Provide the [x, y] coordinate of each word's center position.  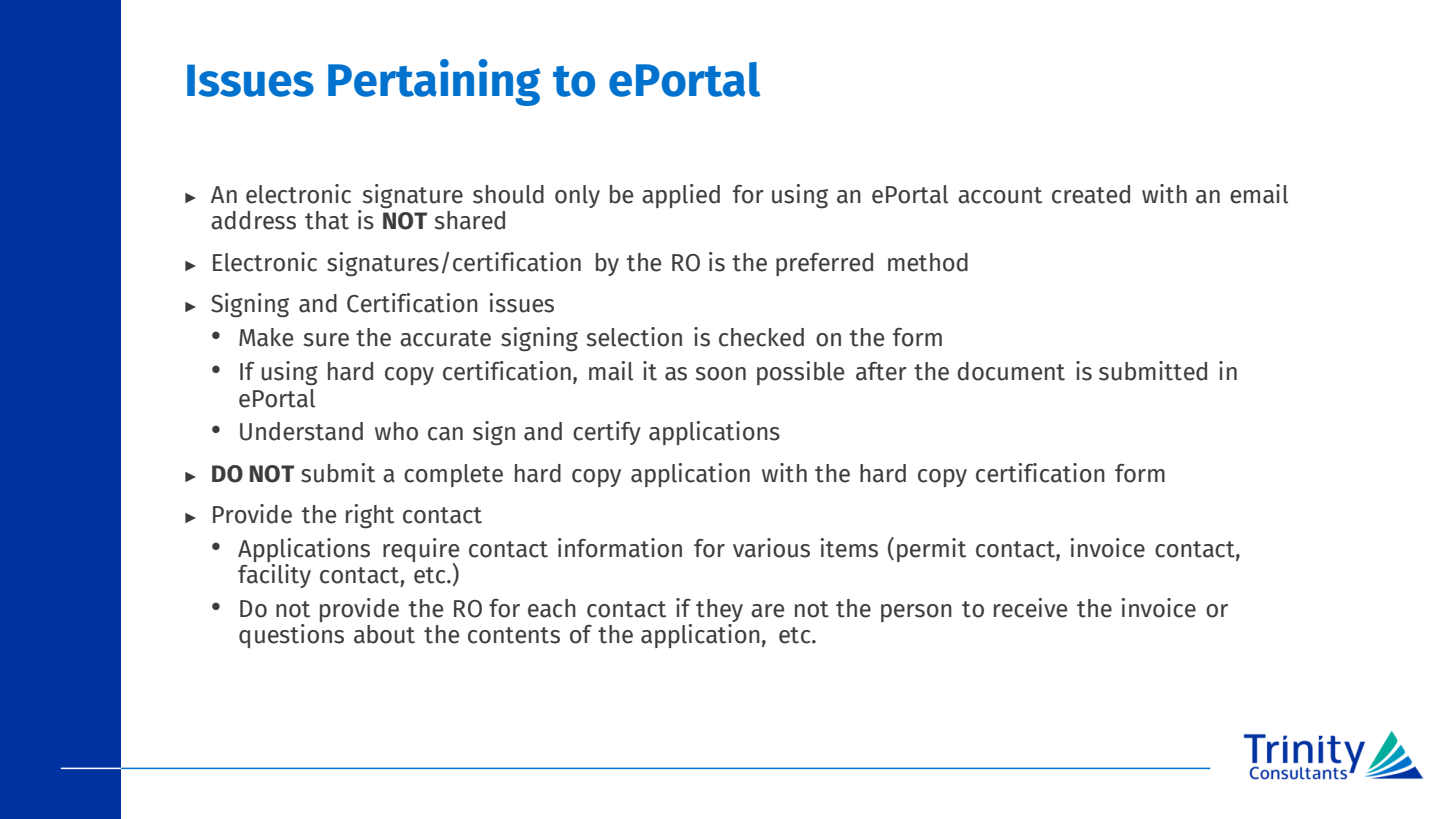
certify [607, 433]
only [577, 196]
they [719, 612]
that [327, 220]
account [1000, 195]
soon [721, 374]
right [370, 516]
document [1011, 371]
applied [681, 196]
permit [931, 550]
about [384, 634]
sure [326, 340]
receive [1030, 608]
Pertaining [434, 82]
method [928, 262]
